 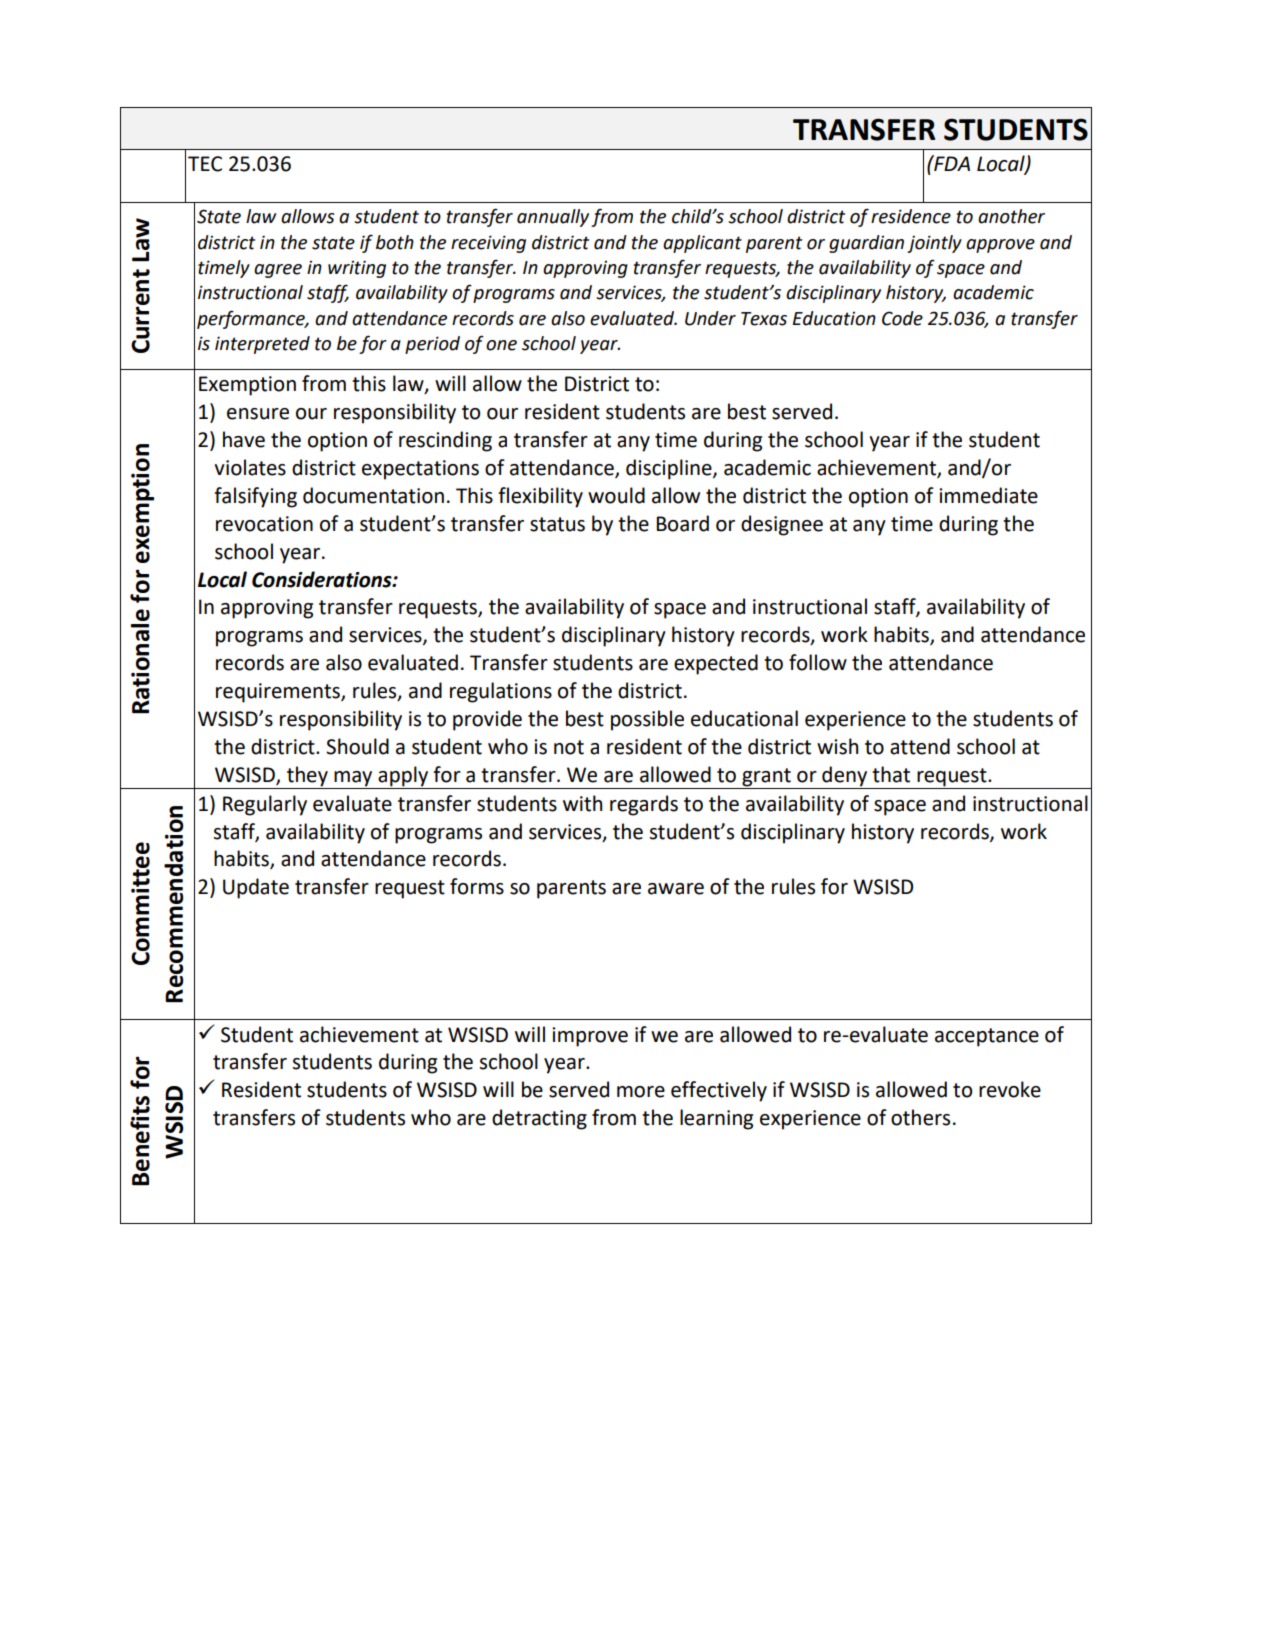 I want to click on that, so click(x=891, y=774).
